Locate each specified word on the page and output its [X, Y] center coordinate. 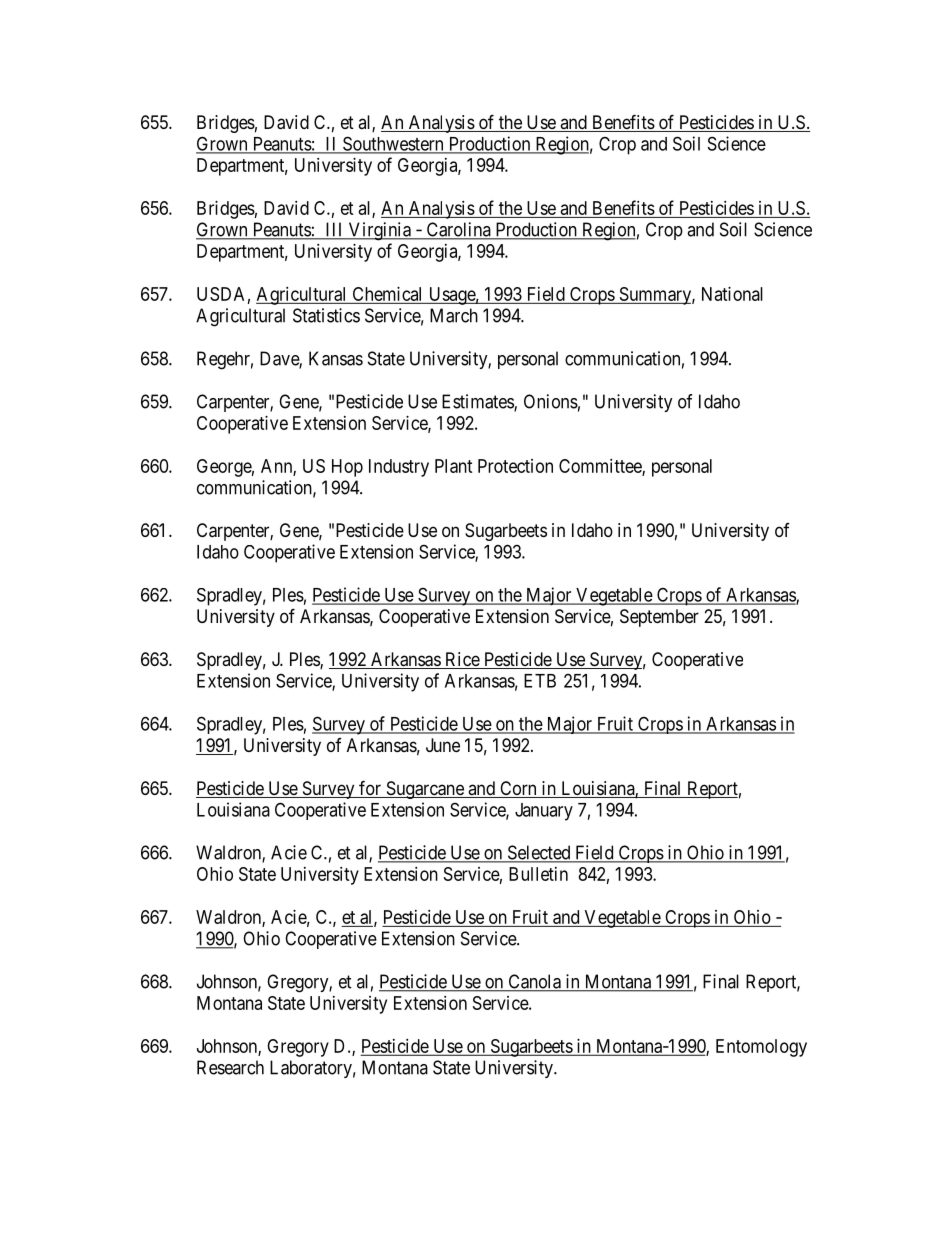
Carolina [458, 230]
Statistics [326, 315]
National [732, 294]
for [370, 789]
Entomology [761, 1048]
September [659, 618]
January [544, 812]
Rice [462, 660]
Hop [347, 468]
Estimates [478, 402]
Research [230, 1067]
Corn [518, 789]
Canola [534, 982]
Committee [601, 467]
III [334, 230]
